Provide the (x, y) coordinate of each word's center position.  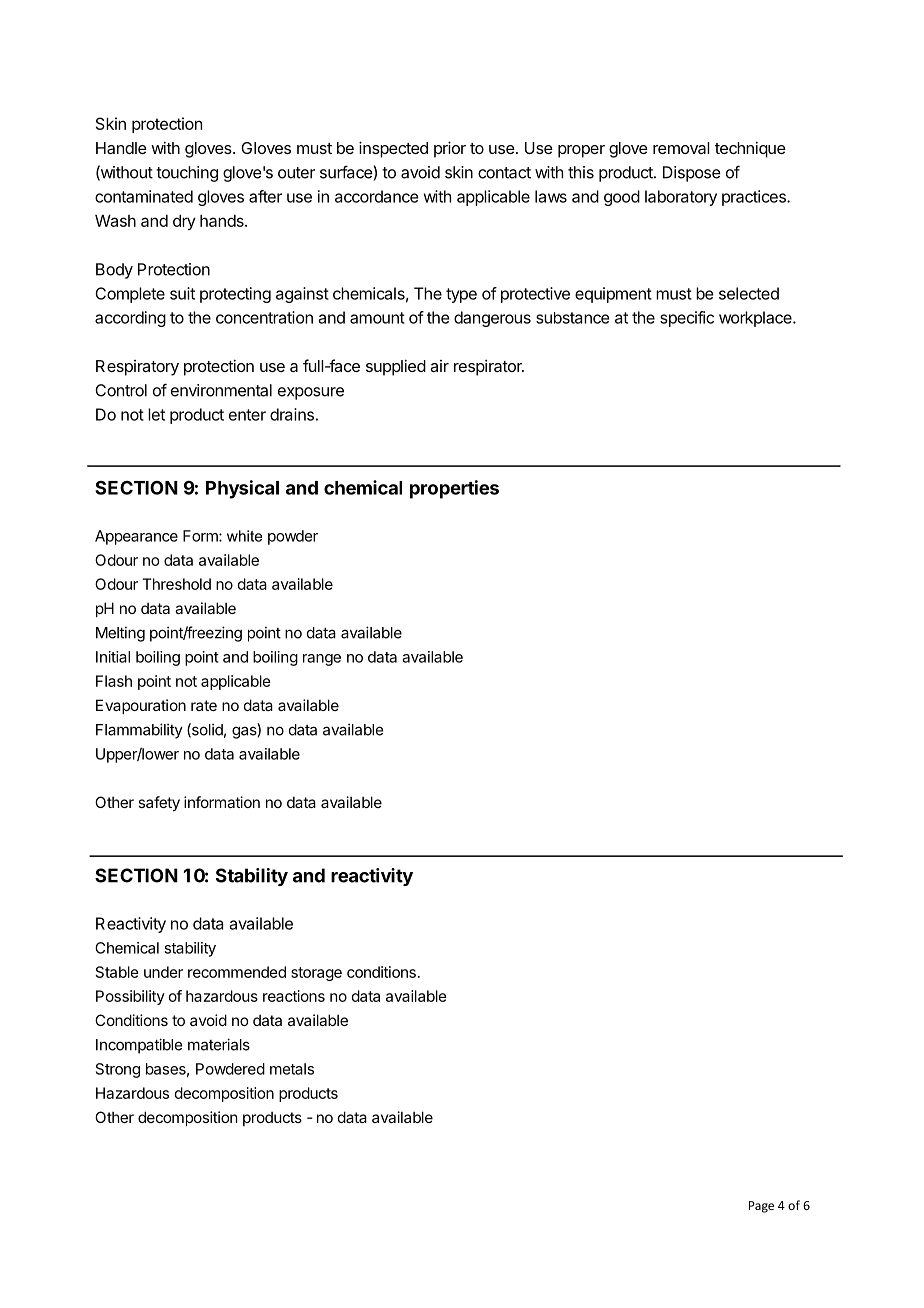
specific (687, 319)
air (439, 366)
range (322, 660)
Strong (118, 1070)
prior (450, 149)
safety (159, 803)
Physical (242, 489)
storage (316, 974)
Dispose (692, 174)
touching (187, 174)
